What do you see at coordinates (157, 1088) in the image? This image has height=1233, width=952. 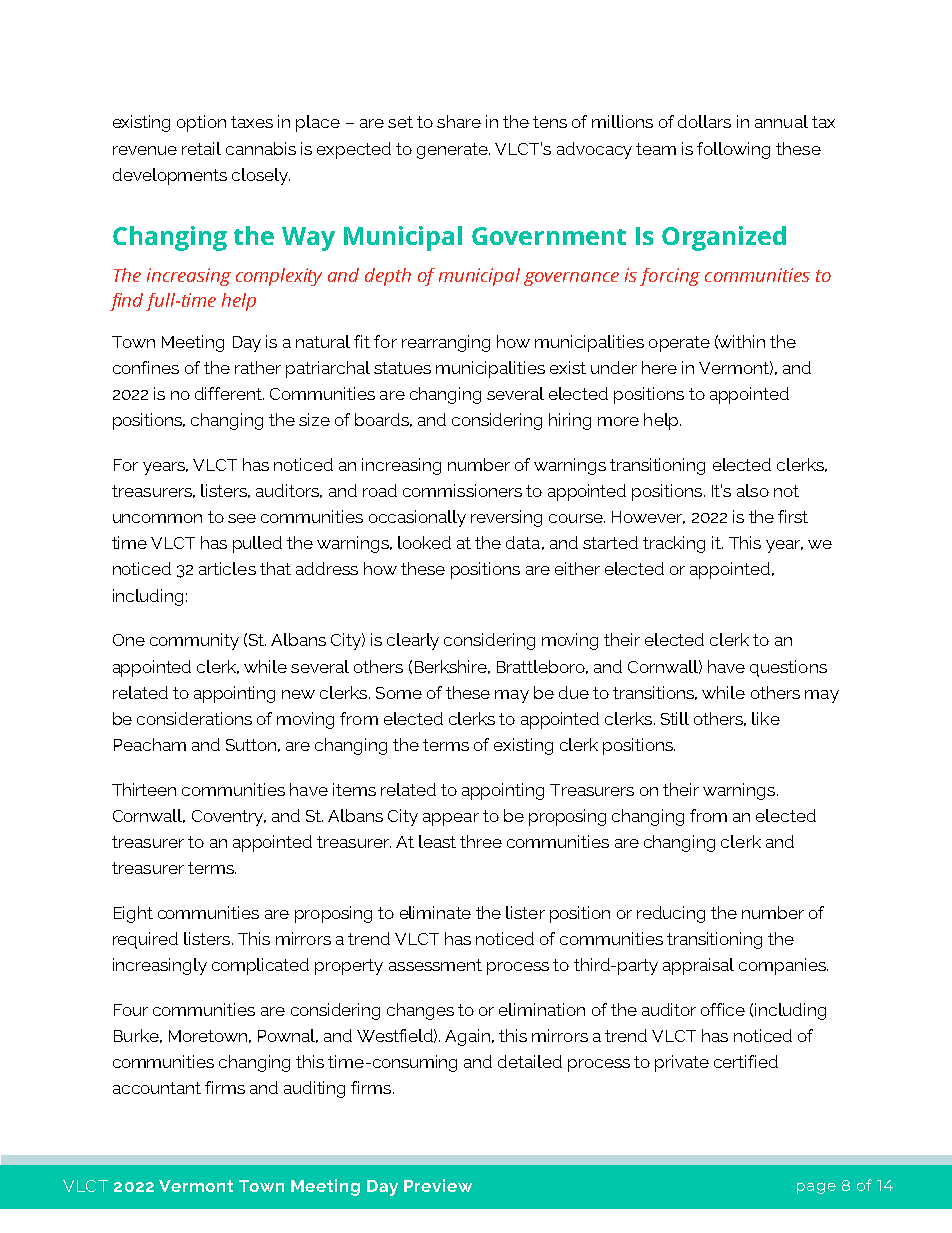 I see `accountant` at bounding box center [157, 1088].
